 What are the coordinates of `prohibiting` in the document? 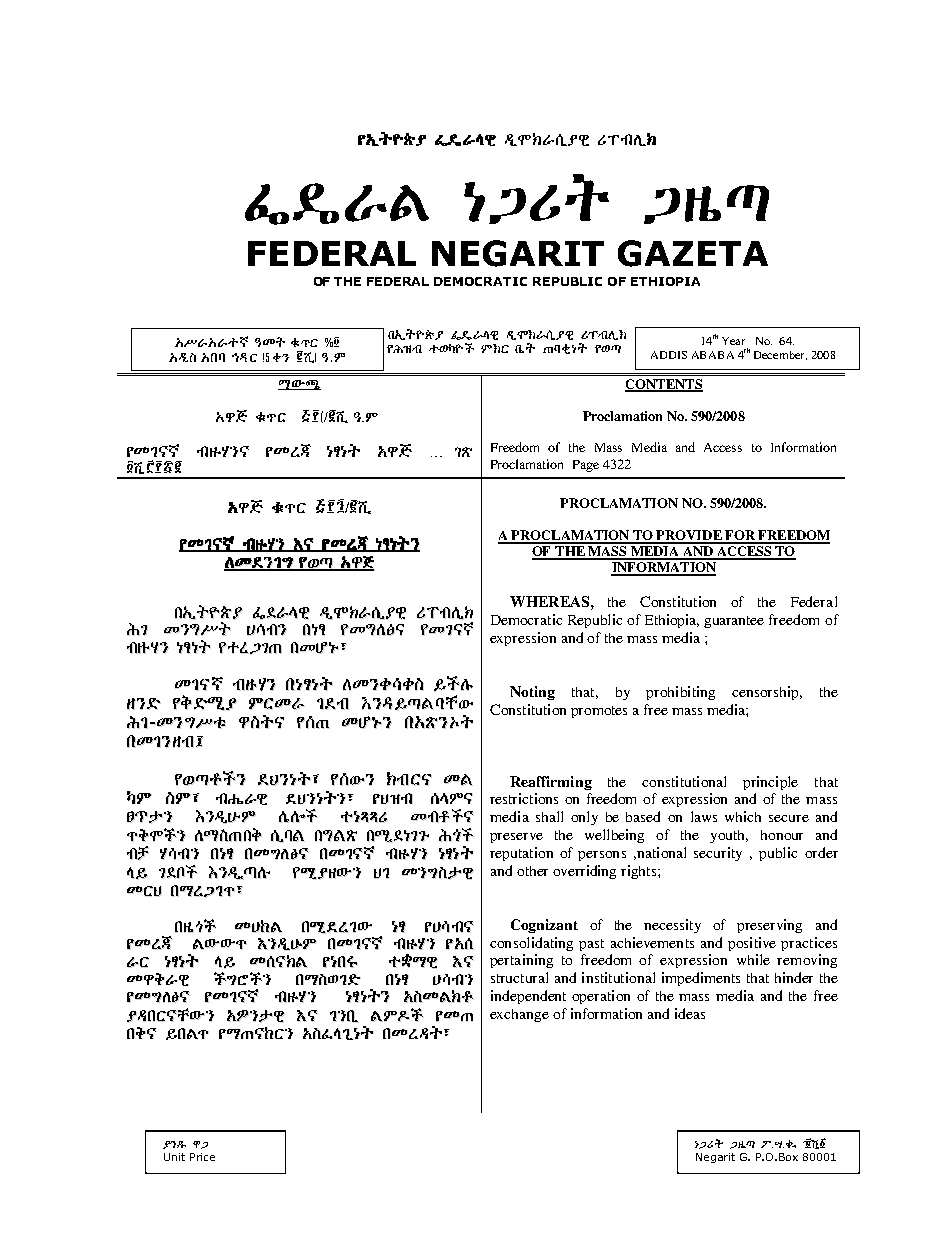 It's located at (680, 693).
